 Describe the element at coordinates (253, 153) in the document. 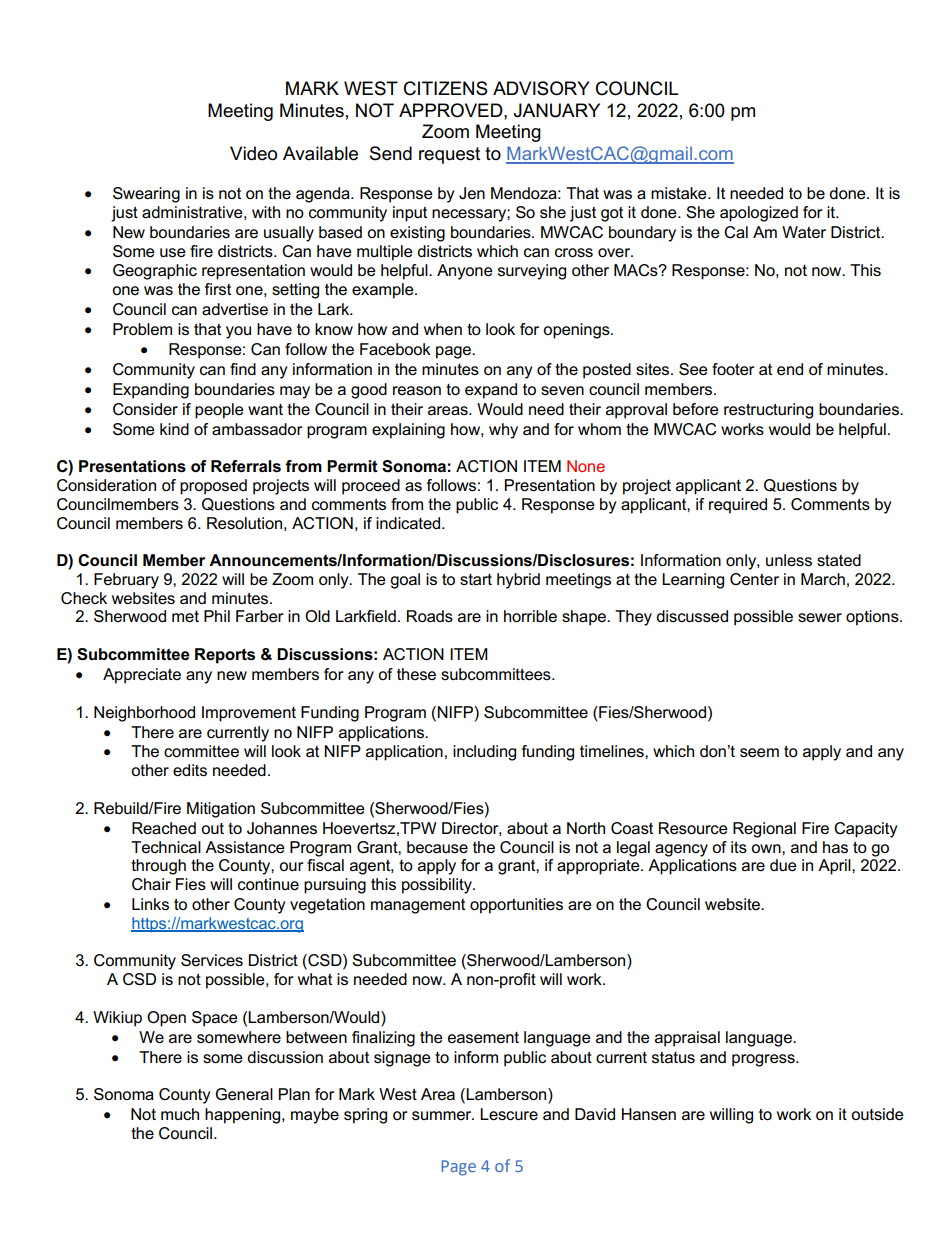

I see `Video` at that location.
